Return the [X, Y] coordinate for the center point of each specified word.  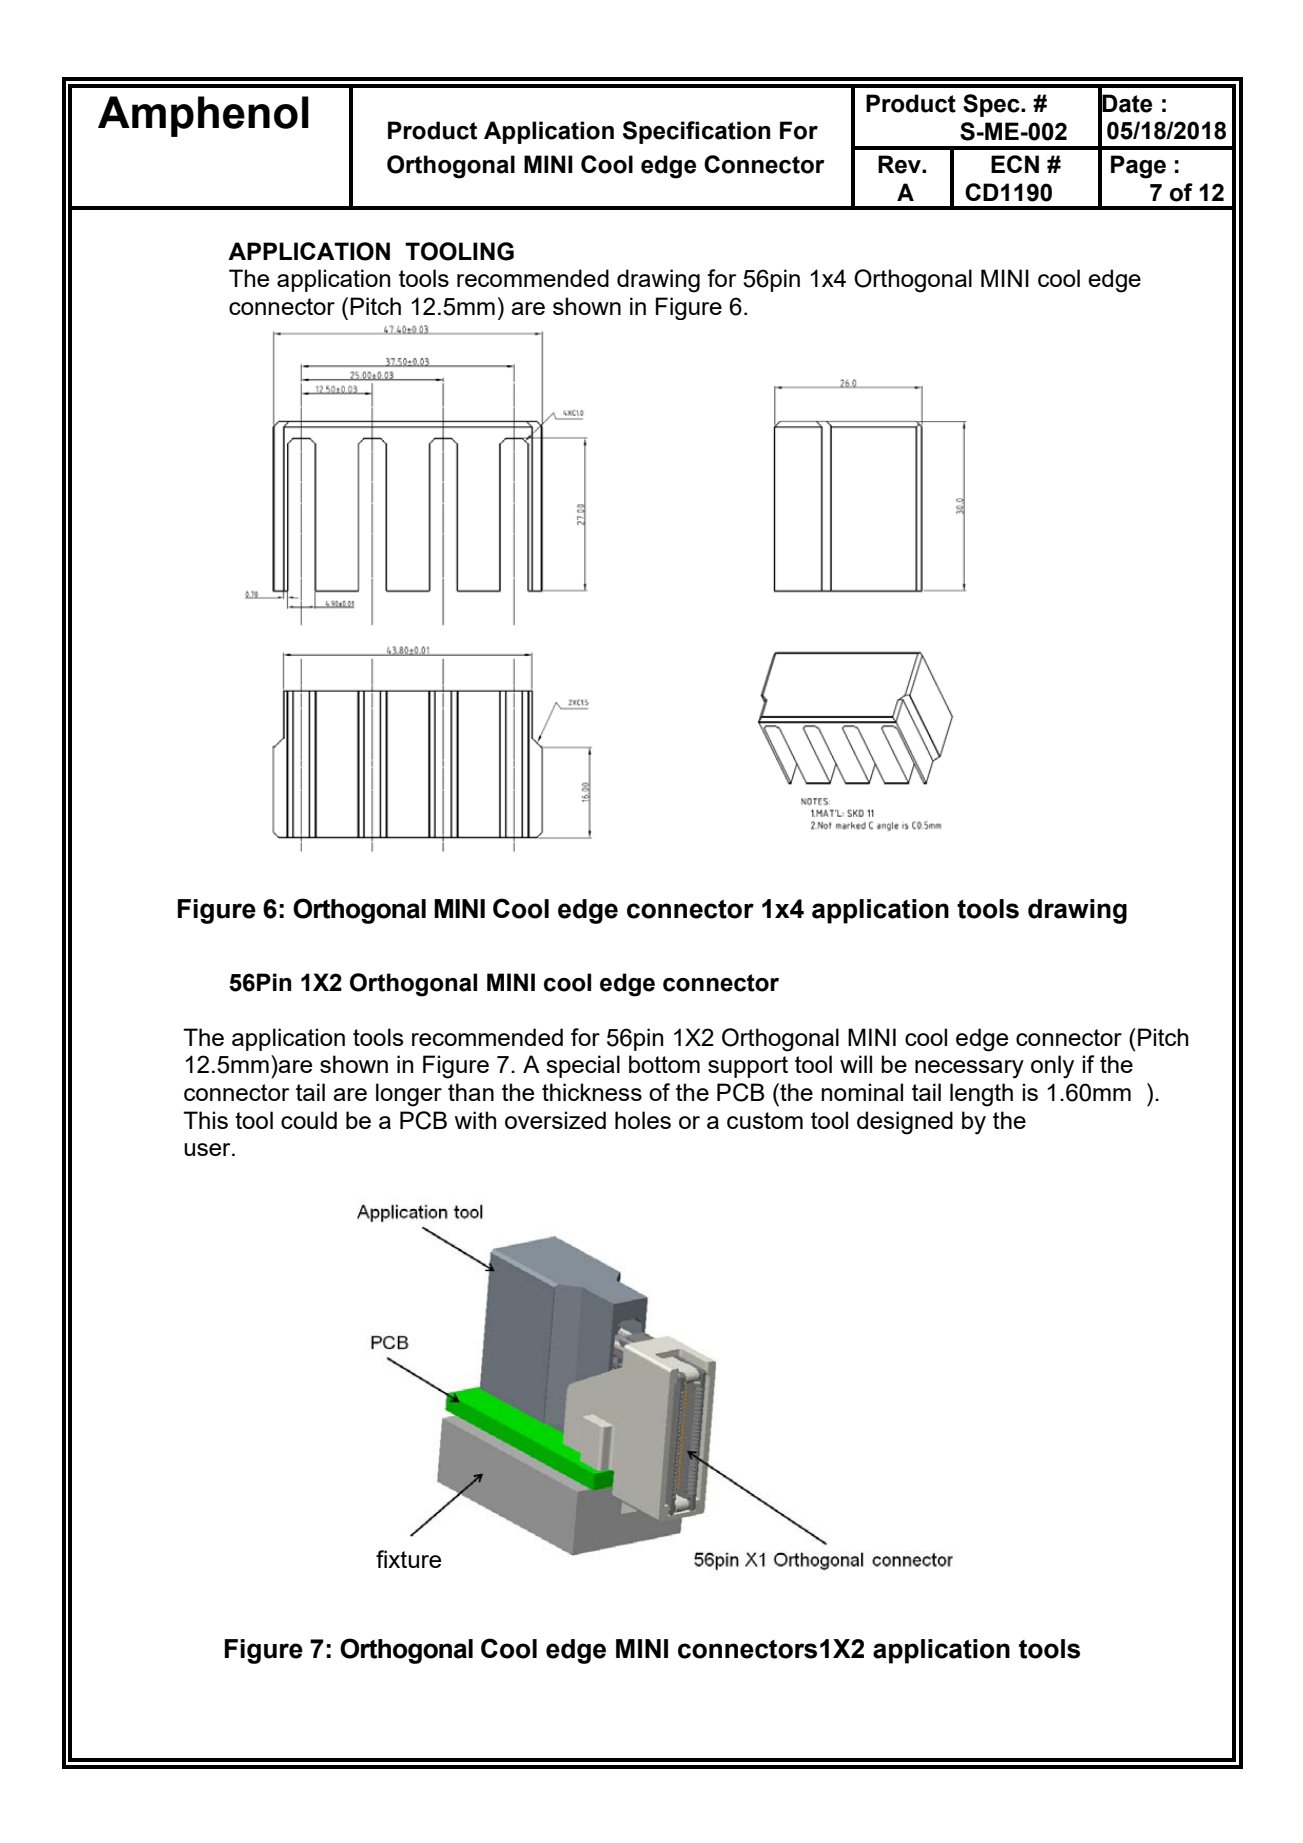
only [1052, 1067]
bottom [664, 1064]
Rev [900, 164]
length [981, 1095]
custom [765, 1120]
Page [1138, 167]
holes [643, 1120]
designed [905, 1123]
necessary [969, 1069]
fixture [408, 1559]
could [309, 1120]
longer [409, 1095]
